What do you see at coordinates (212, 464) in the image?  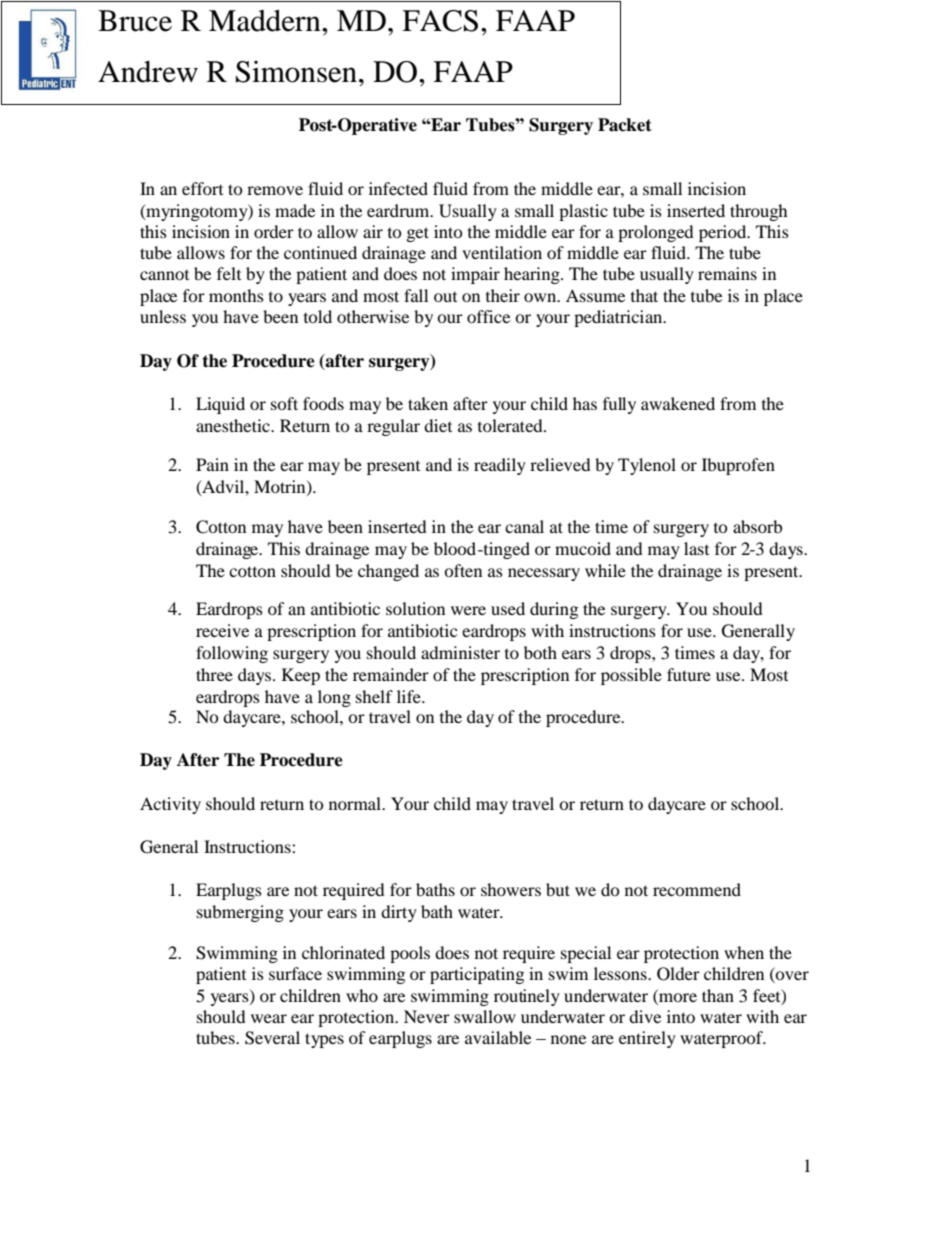 I see `Pain` at bounding box center [212, 464].
